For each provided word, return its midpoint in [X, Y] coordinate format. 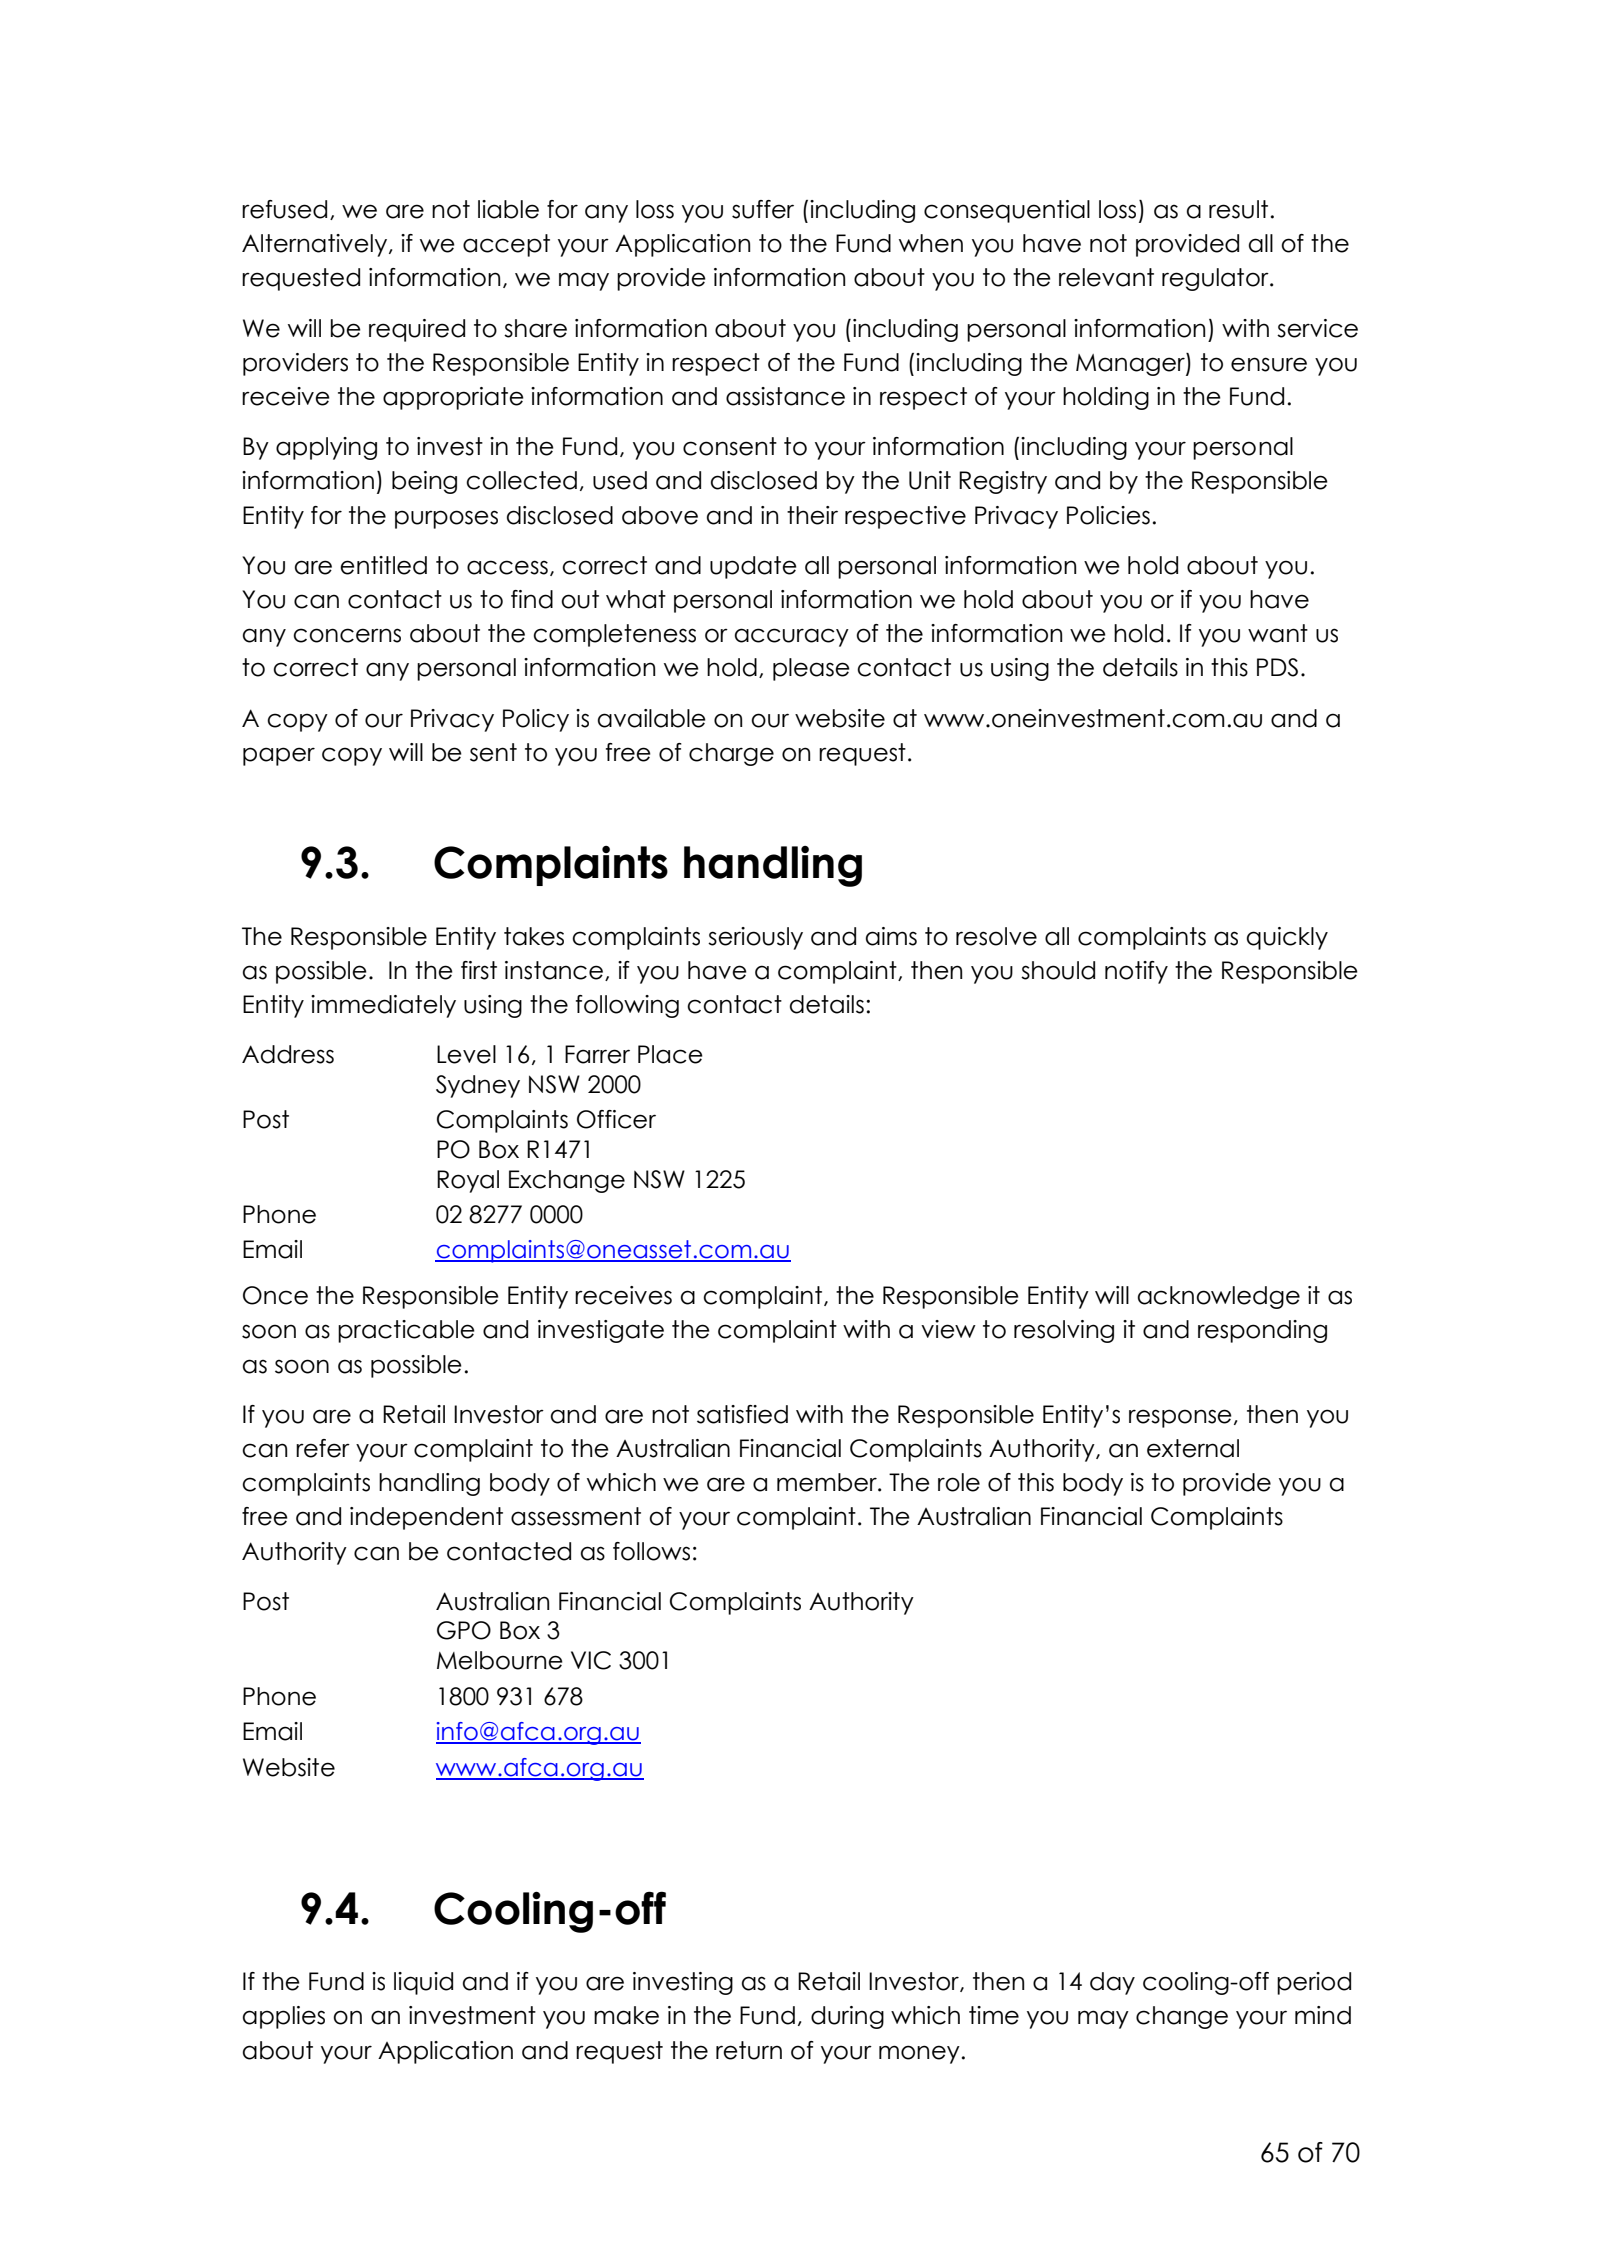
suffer [763, 209]
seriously [755, 938]
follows [651, 1551]
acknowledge [1219, 1297]
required [417, 330]
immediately [383, 1006]
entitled [383, 565]
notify [1136, 972]
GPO [464, 1630]
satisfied [742, 1414]
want [1278, 633]
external [1193, 1448]
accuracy [792, 637]
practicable [406, 1331]
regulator [1216, 279]
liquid [423, 1983]
